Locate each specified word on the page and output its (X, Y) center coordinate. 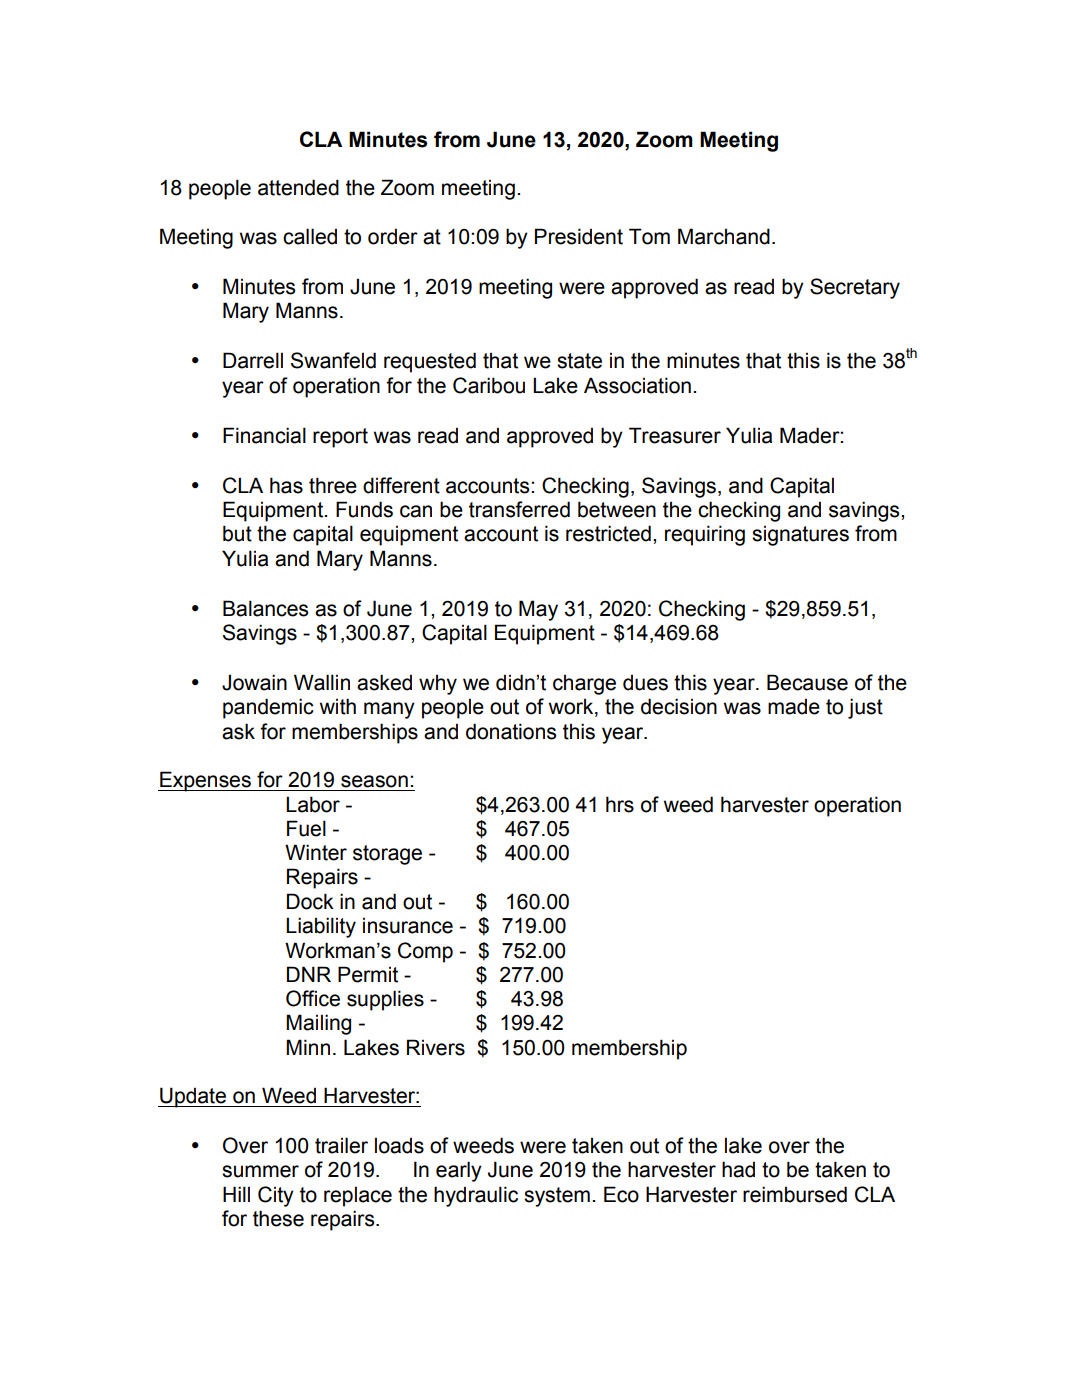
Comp (425, 952)
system (557, 1197)
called (310, 236)
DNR (309, 974)
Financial (264, 435)
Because (807, 682)
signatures (800, 536)
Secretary (855, 288)
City (276, 1196)
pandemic (268, 708)
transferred (519, 509)
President (579, 236)
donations (511, 731)
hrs (620, 804)
